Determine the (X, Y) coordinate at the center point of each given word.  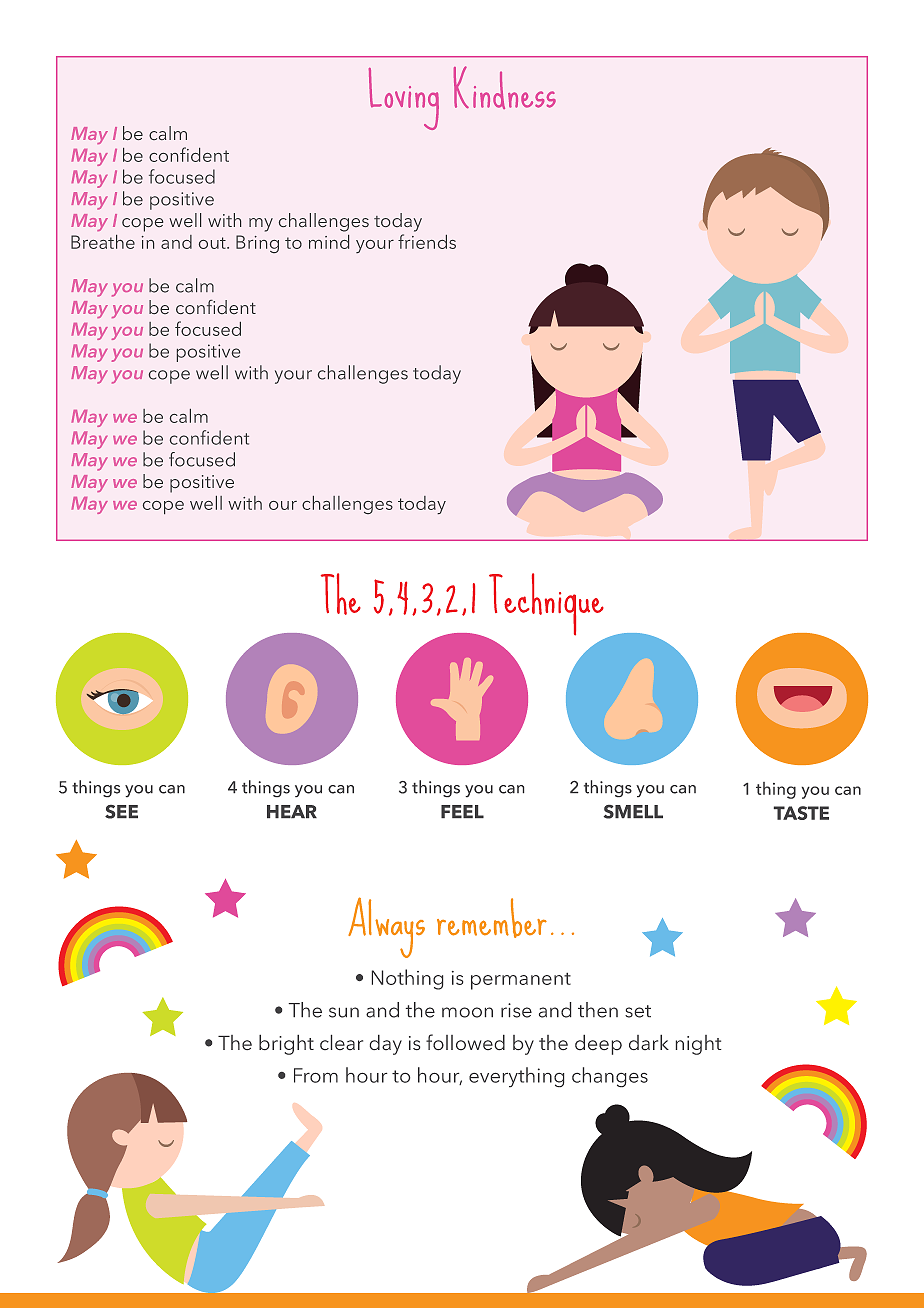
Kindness (505, 87)
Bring (257, 244)
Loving (404, 99)
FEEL (462, 811)
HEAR (292, 811)
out (213, 243)
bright (286, 1045)
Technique (546, 604)
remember (492, 918)
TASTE (801, 813)
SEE (121, 812)
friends (427, 241)
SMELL (633, 812)
